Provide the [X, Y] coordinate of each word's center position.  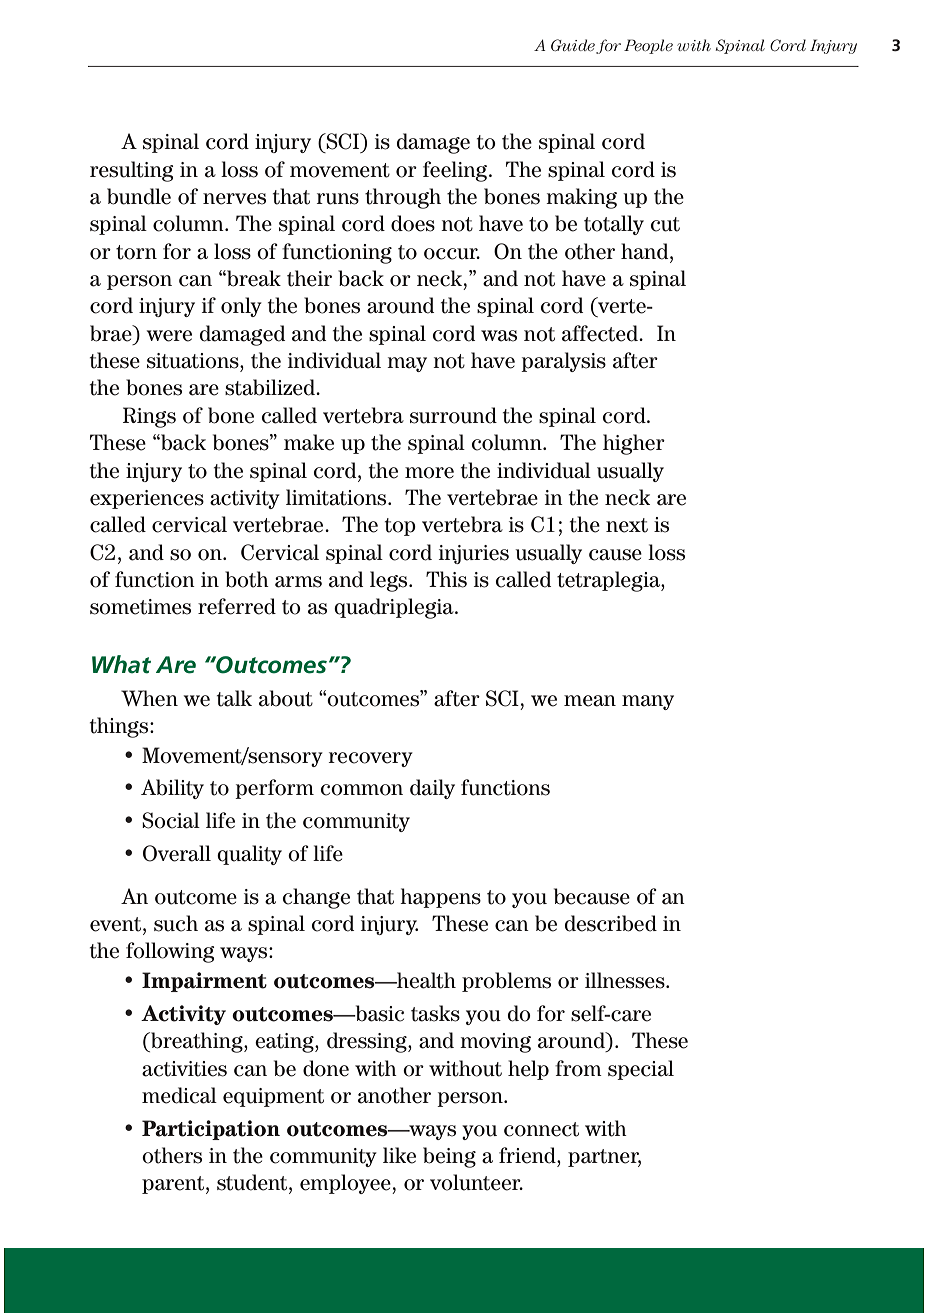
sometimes [140, 607]
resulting [132, 171]
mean [590, 701]
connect [541, 1129]
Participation [211, 1130]
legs [390, 581]
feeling [456, 171]
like [399, 1155]
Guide [574, 46]
